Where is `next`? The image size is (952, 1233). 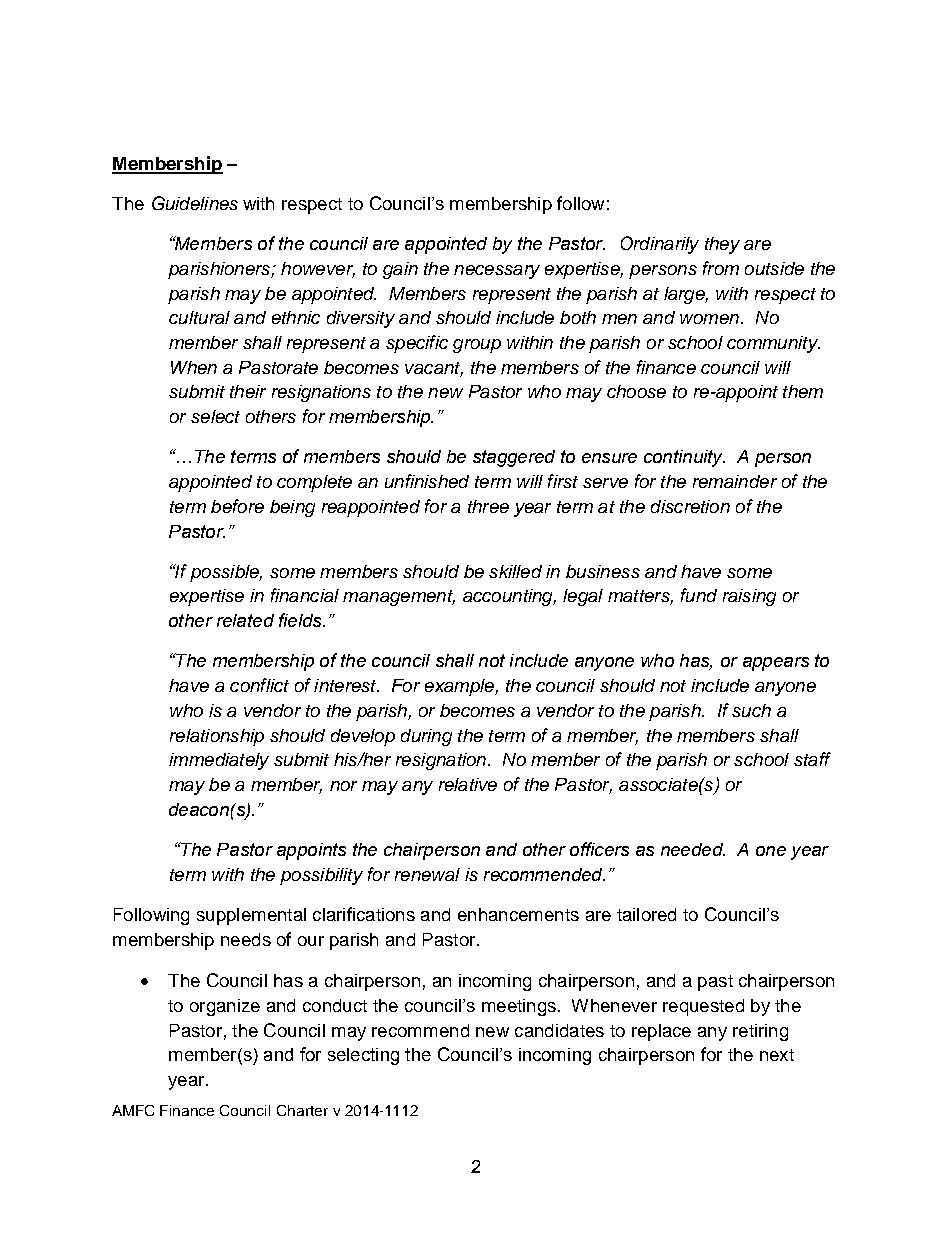
next is located at coordinates (777, 1055).
